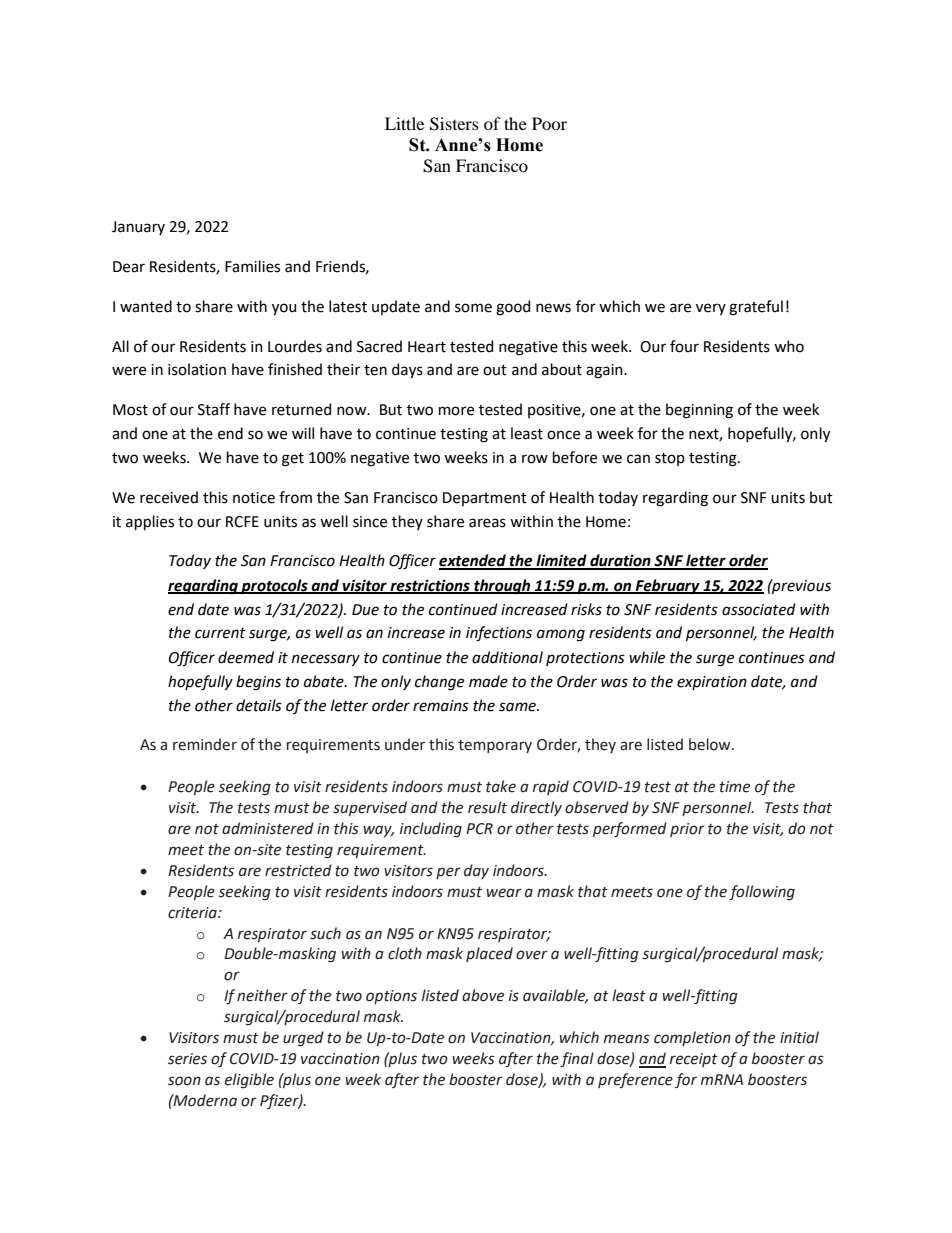 This screenshot has width=952, height=1233. I want to click on temporary, so click(495, 746).
